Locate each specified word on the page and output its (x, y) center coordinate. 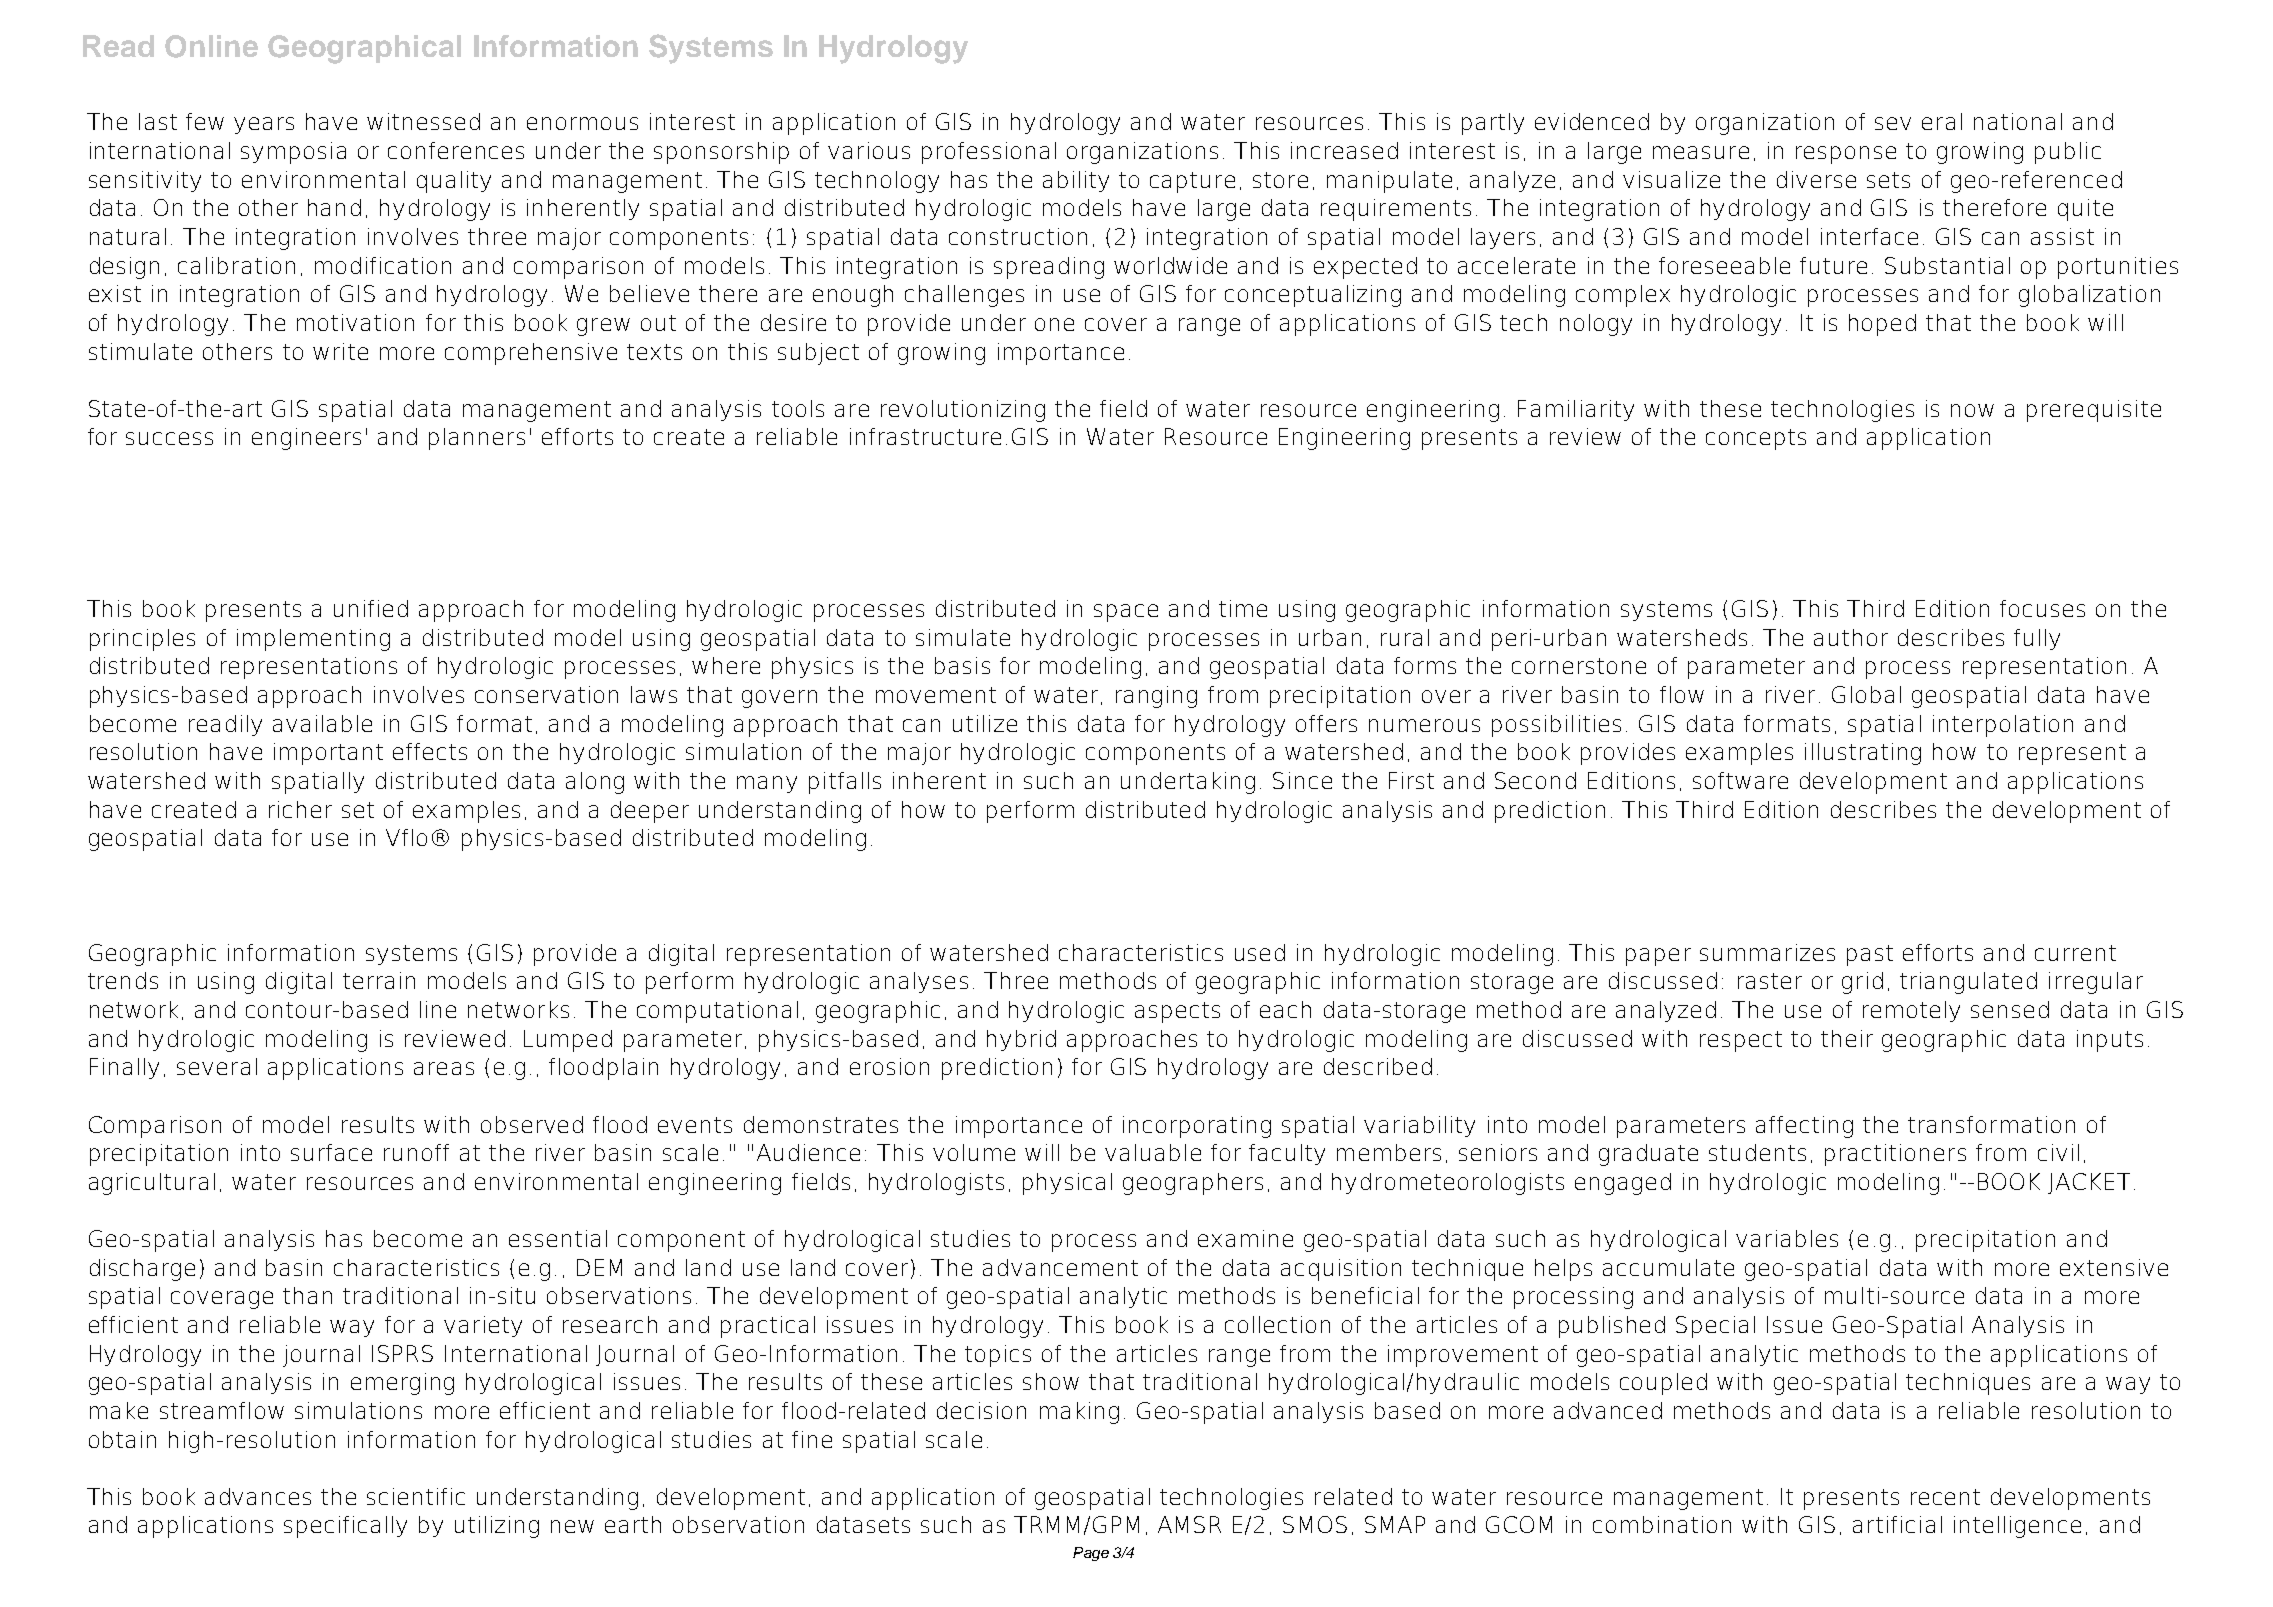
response (1846, 155)
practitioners (1895, 1155)
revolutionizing (963, 411)
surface (331, 1152)
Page (1091, 1554)
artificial (1897, 1524)
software (1740, 780)
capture (1192, 182)
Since (1302, 780)
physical (1067, 1184)
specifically (345, 1527)
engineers (306, 439)
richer (300, 809)
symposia (293, 153)
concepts (1756, 439)
